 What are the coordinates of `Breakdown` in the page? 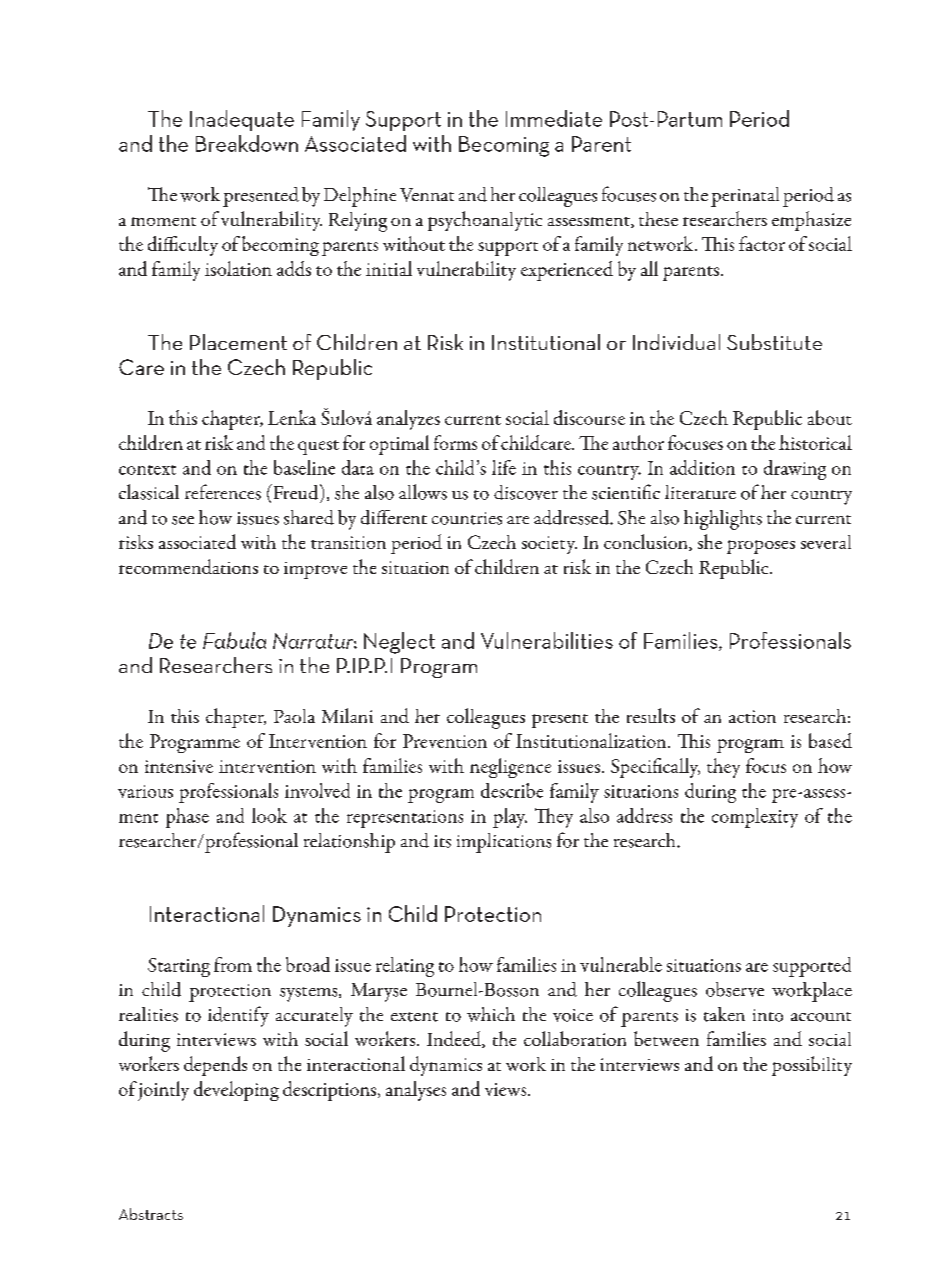 It's located at (247, 143).
